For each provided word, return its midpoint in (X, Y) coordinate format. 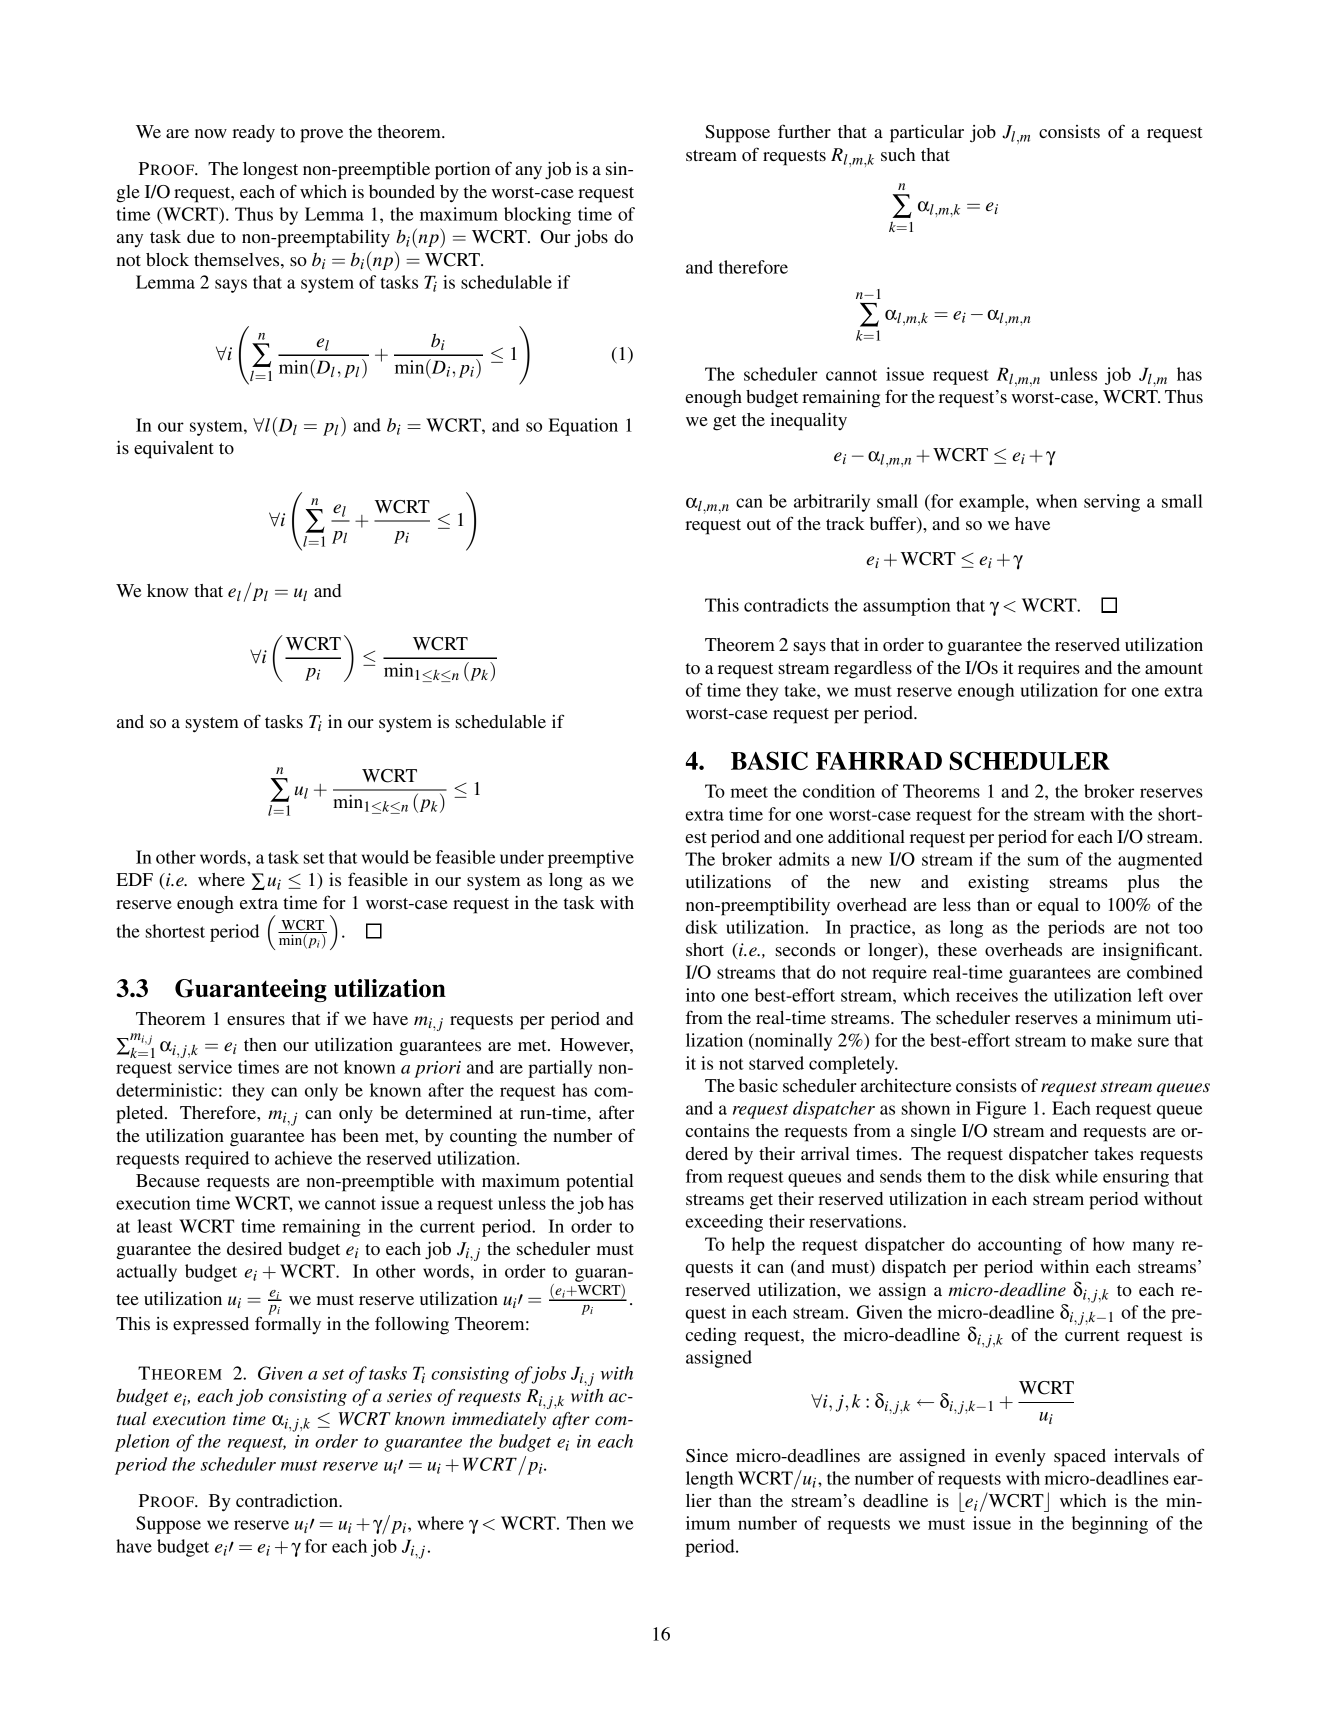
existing (998, 884)
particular (927, 134)
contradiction (288, 1500)
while (1077, 1176)
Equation (583, 427)
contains (717, 1130)
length (709, 1480)
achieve (303, 1158)
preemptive (591, 859)
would (385, 857)
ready (253, 134)
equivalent (174, 449)
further (804, 131)
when (1056, 501)
